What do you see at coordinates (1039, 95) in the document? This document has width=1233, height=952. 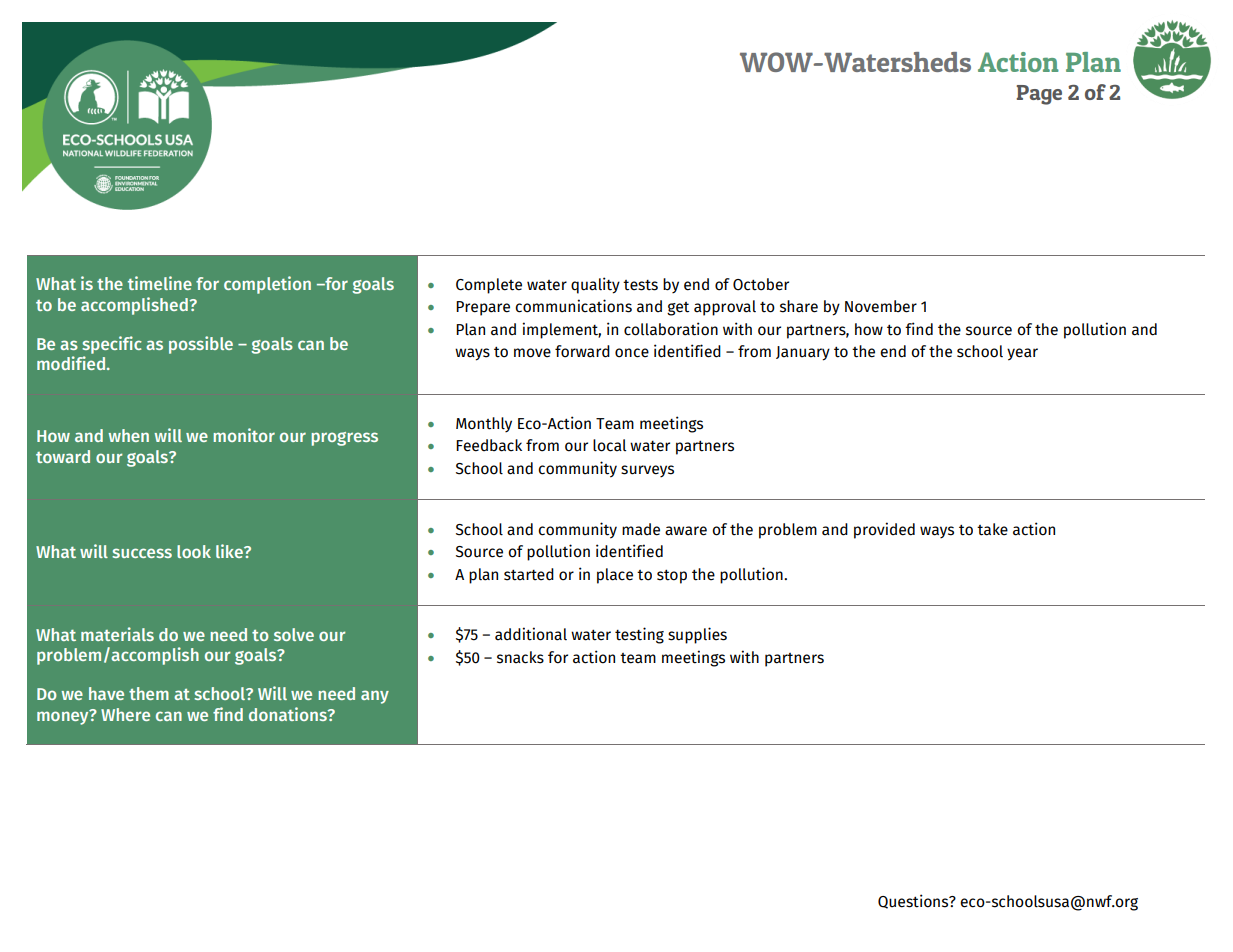 I see `Page` at bounding box center [1039, 95].
